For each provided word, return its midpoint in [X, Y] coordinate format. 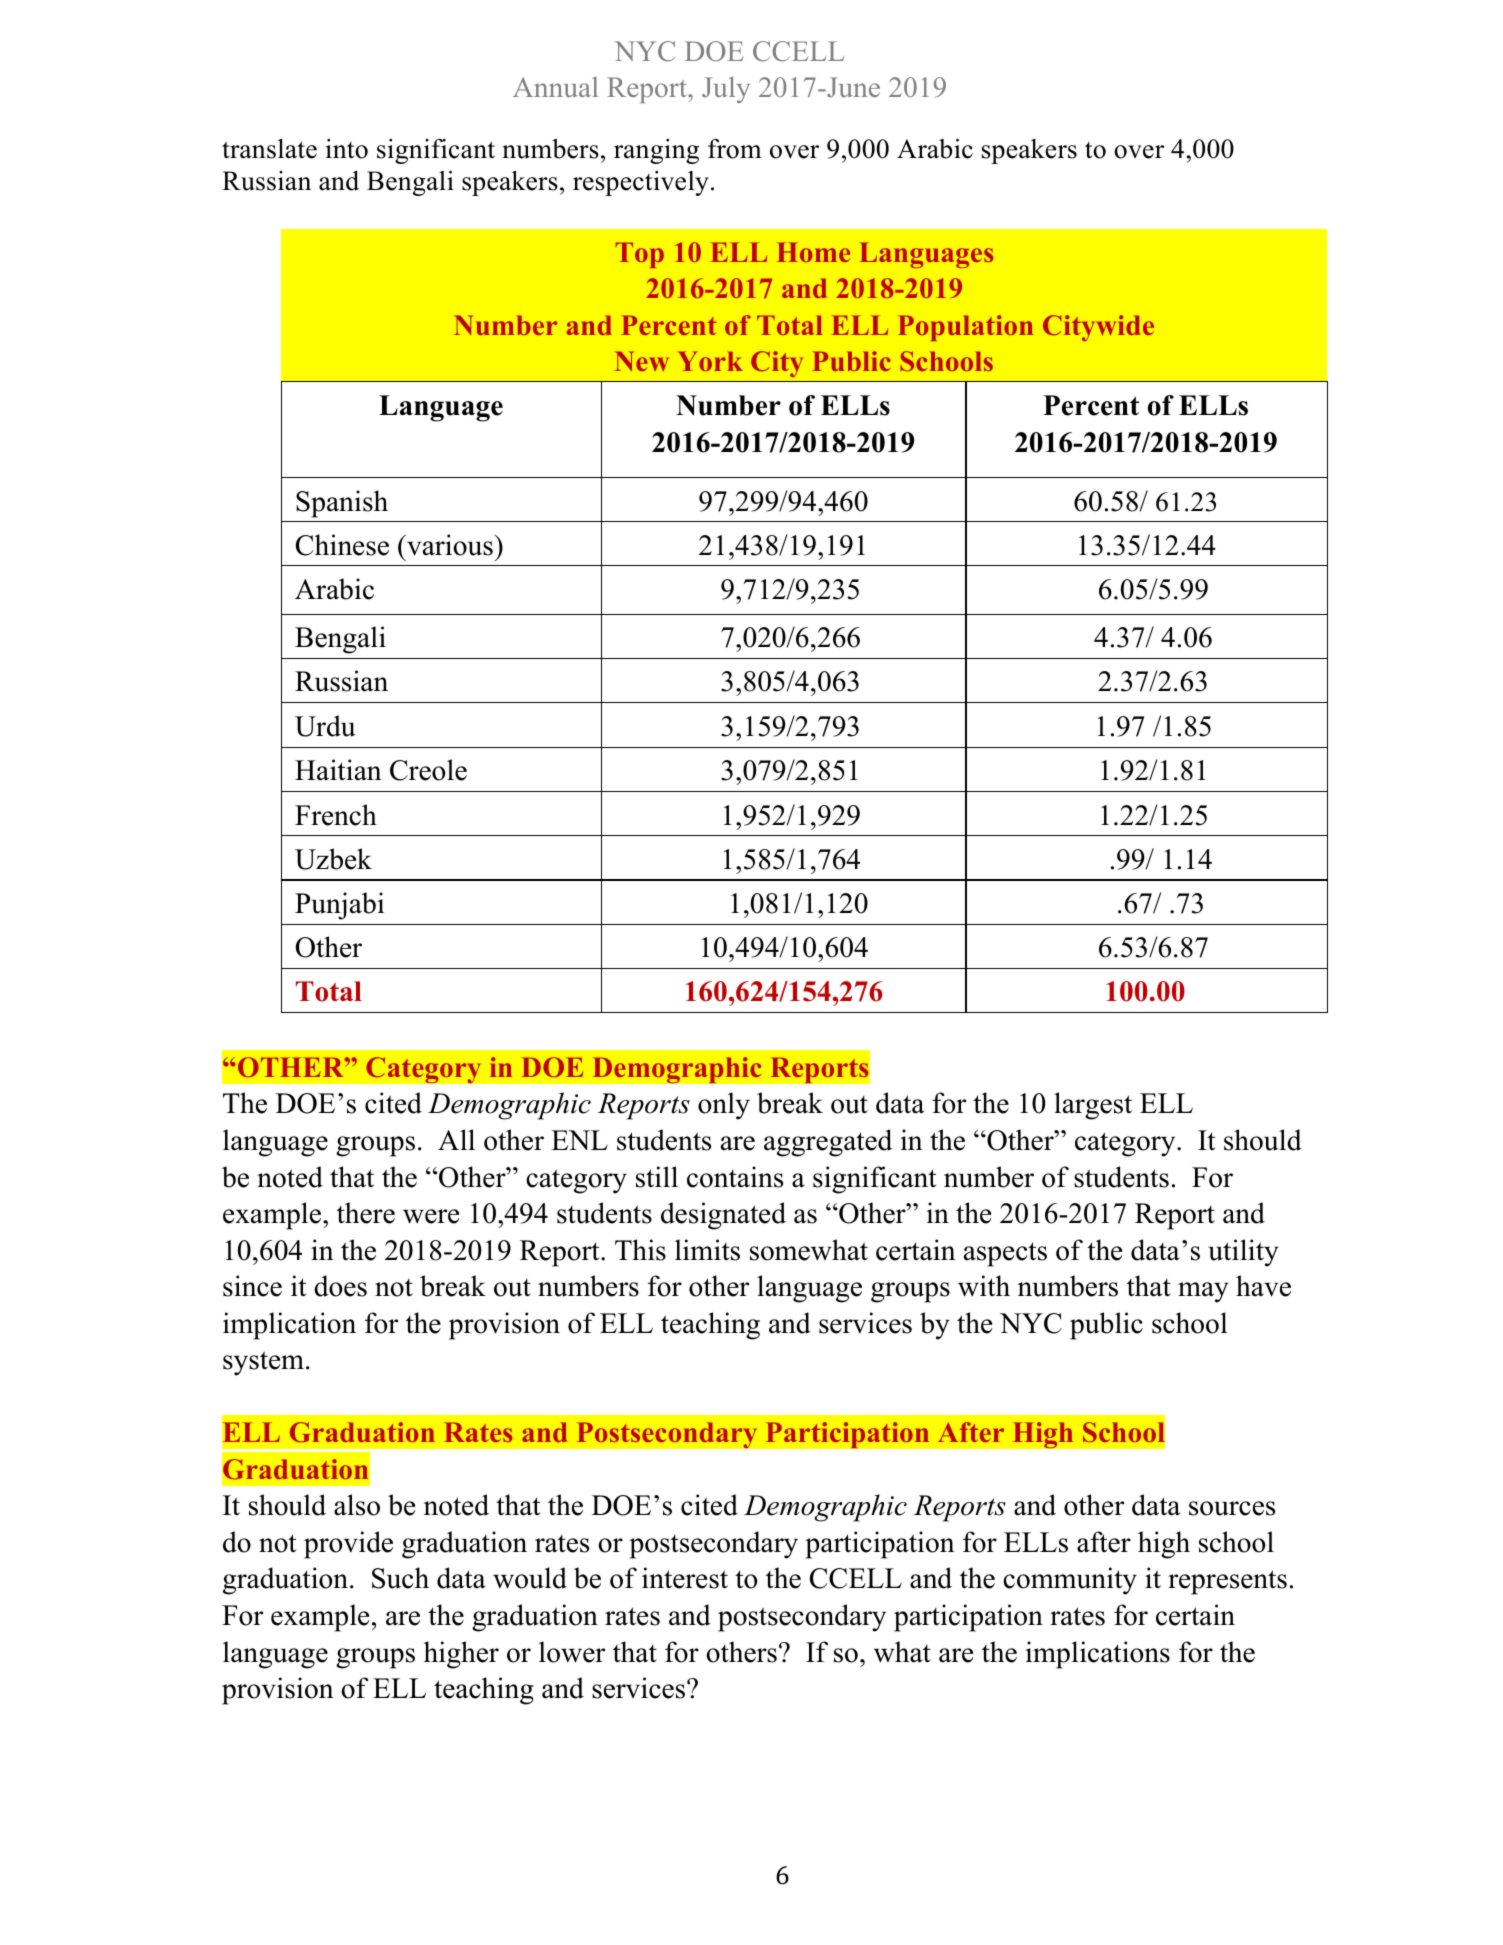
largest [1093, 1106]
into [347, 149]
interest [685, 1578]
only [724, 1106]
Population [965, 328]
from [735, 149]
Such [400, 1578]
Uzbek [333, 859]
